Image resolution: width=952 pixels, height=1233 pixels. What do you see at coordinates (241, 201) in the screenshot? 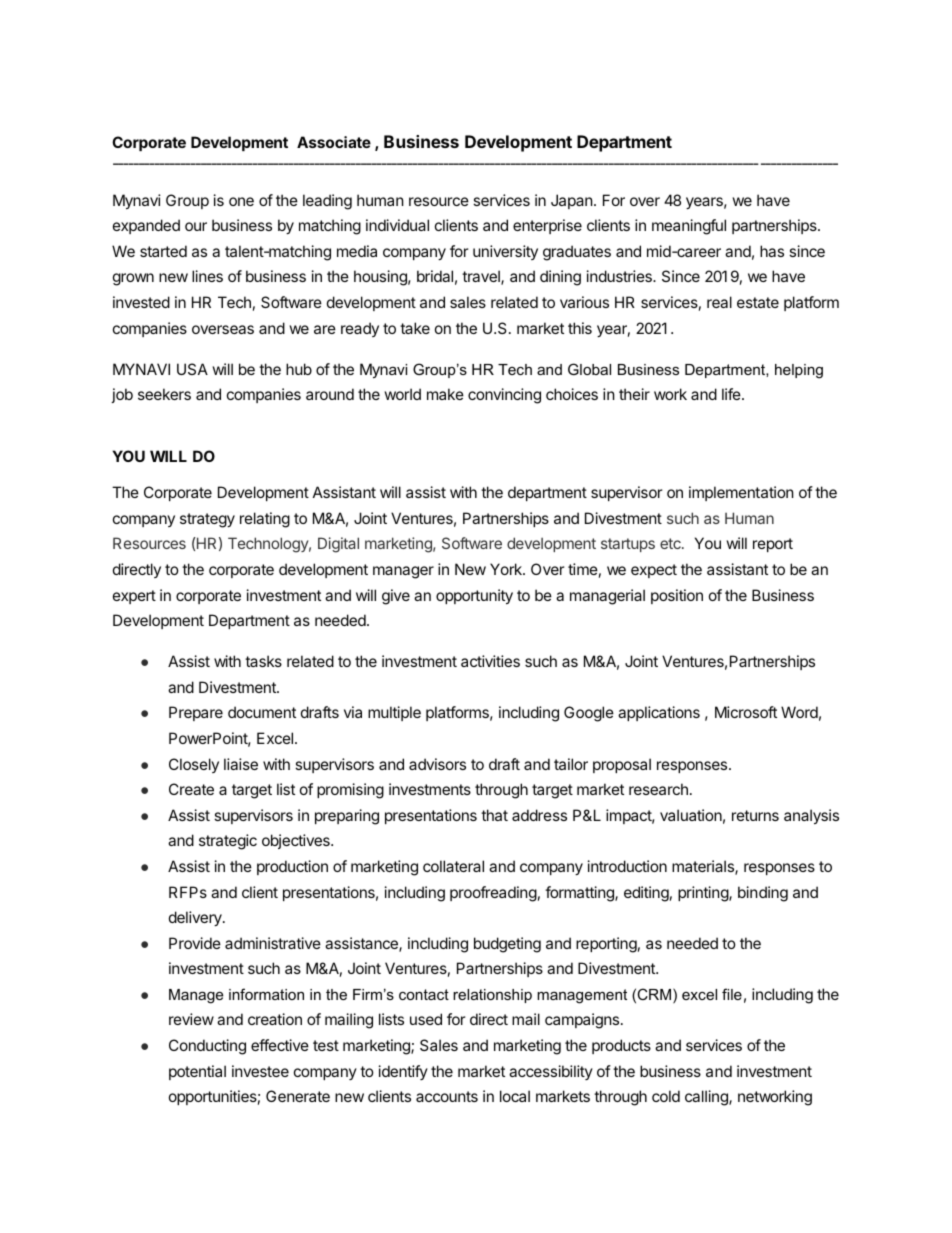
I see `one` at bounding box center [241, 201].
